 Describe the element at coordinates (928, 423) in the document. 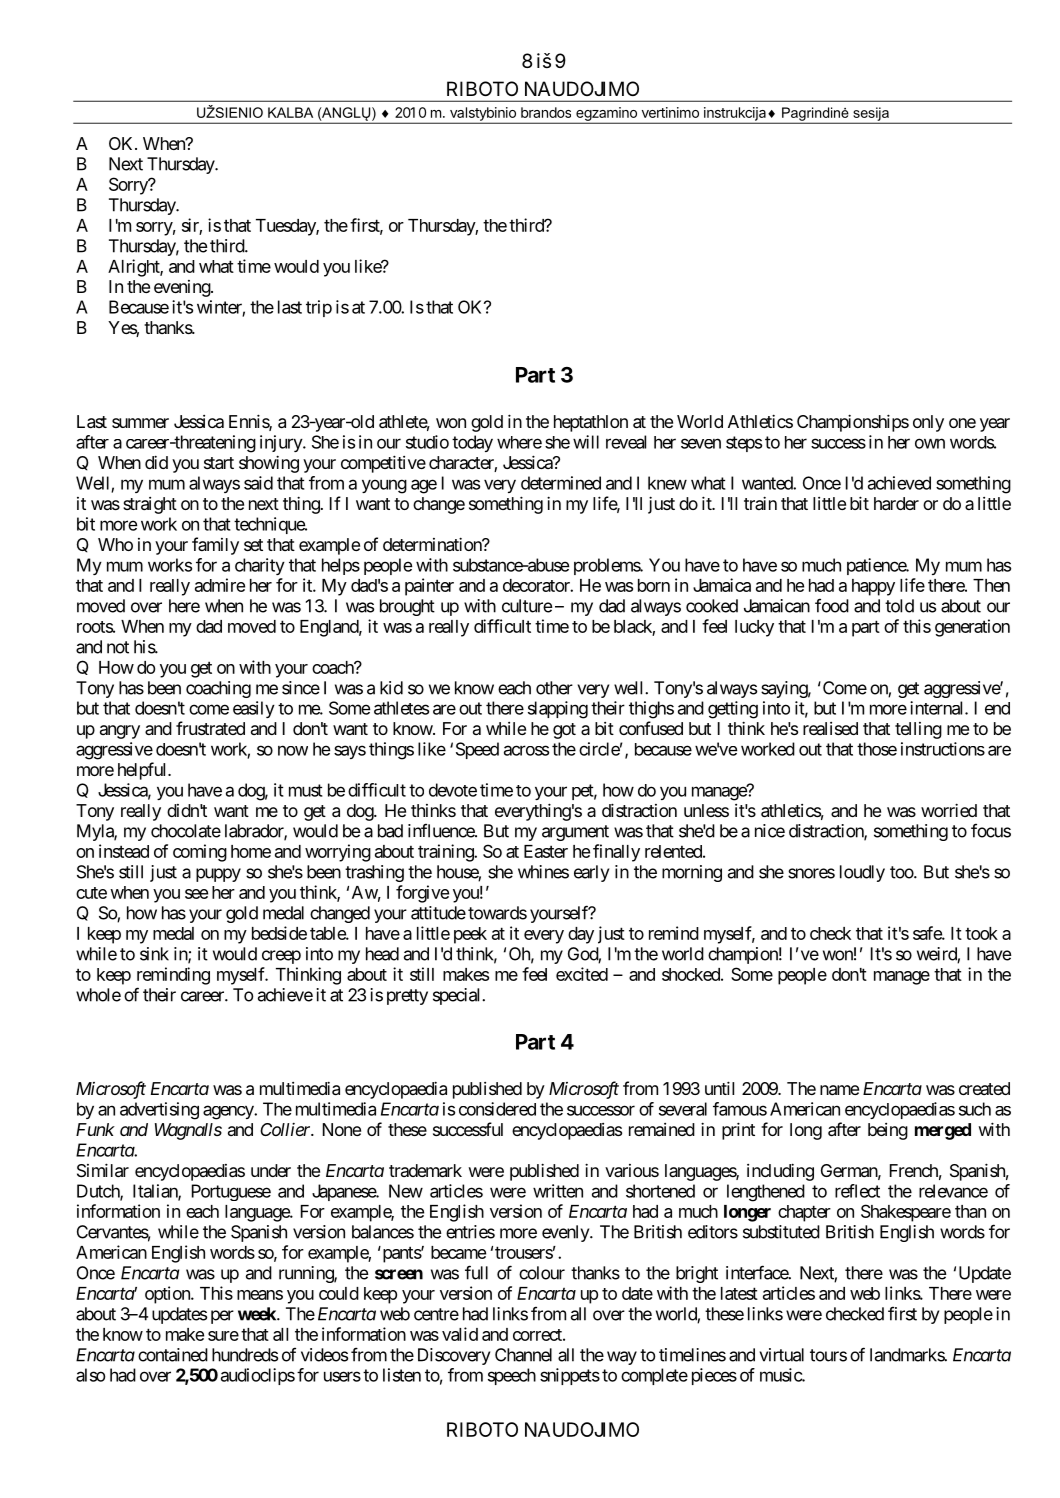

I see `only` at that location.
